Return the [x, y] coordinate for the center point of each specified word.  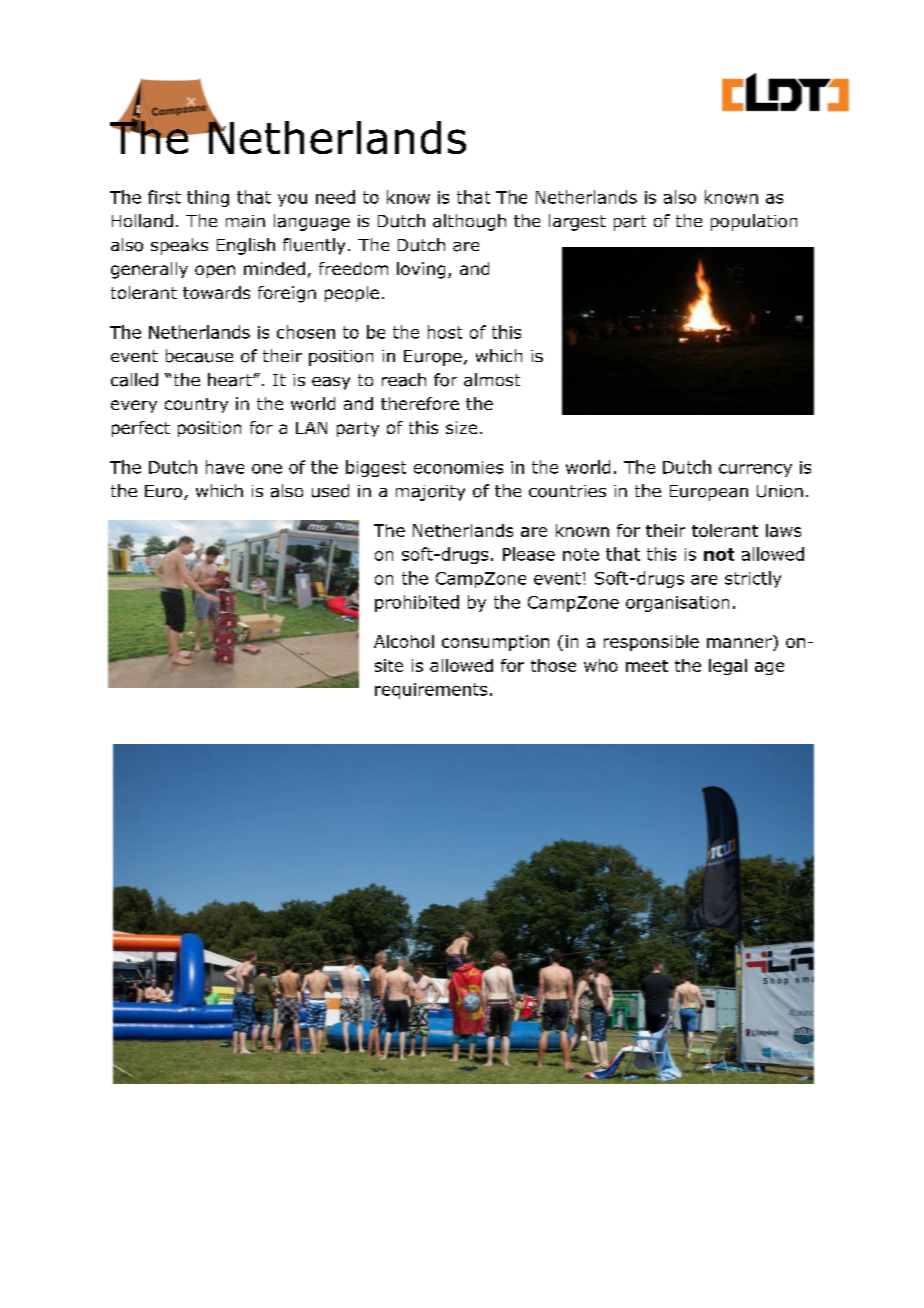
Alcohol [404, 641]
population [754, 222]
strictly [753, 579]
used [330, 491]
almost [492, 380]
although [469, 222]
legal [728, 667]
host [445, 332]
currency [755, 470]
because [199, 356]
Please [529, 554]
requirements [431, 691]
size [461, 427]
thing [208, 198]
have [225, 467]
